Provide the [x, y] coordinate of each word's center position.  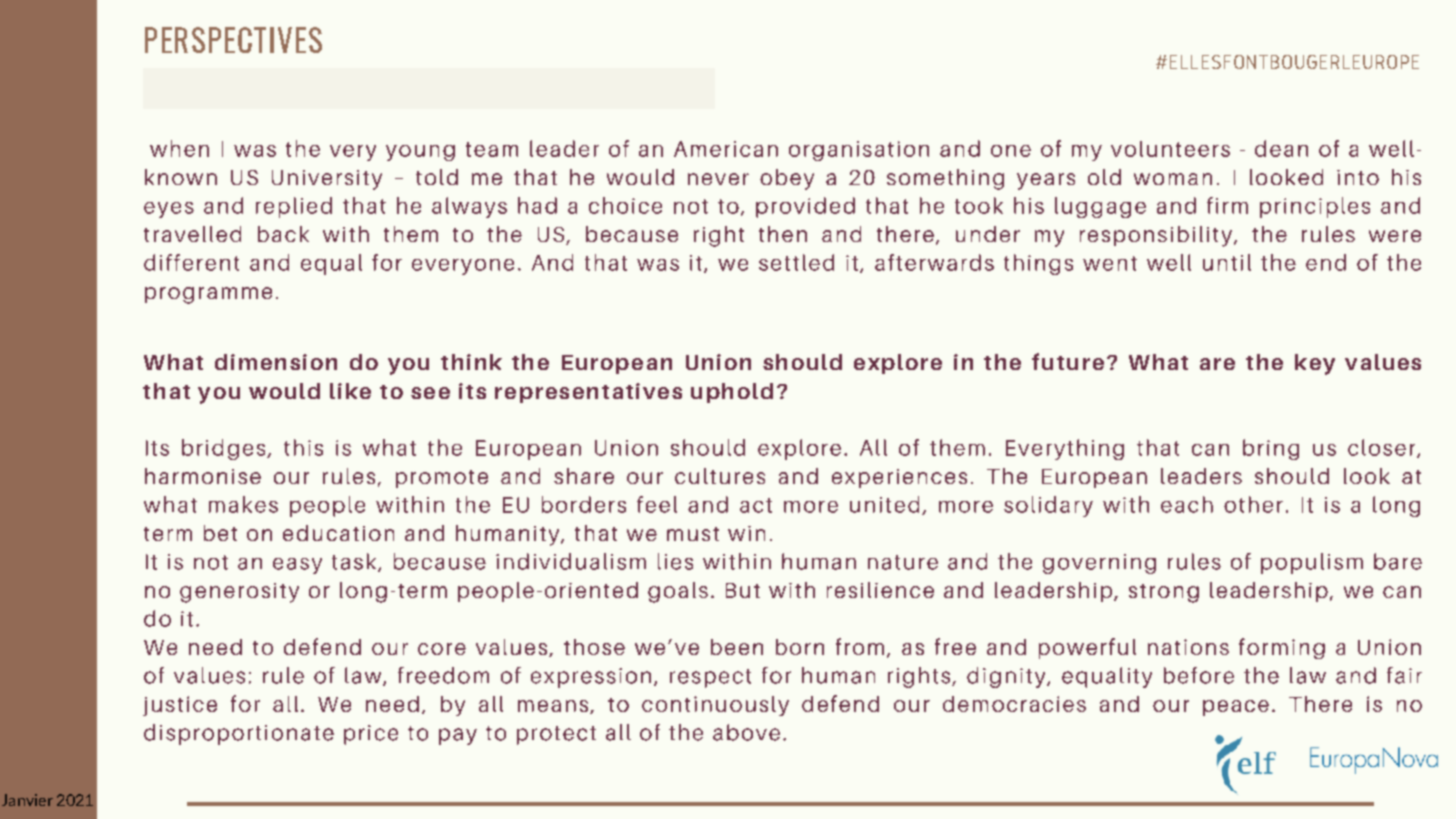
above [746, 732]
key [1315, 364]
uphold [732, 393]
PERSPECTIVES [233, 40]
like [350, 391]
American [726, 149]
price [371, 735]
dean [1281, 148]
